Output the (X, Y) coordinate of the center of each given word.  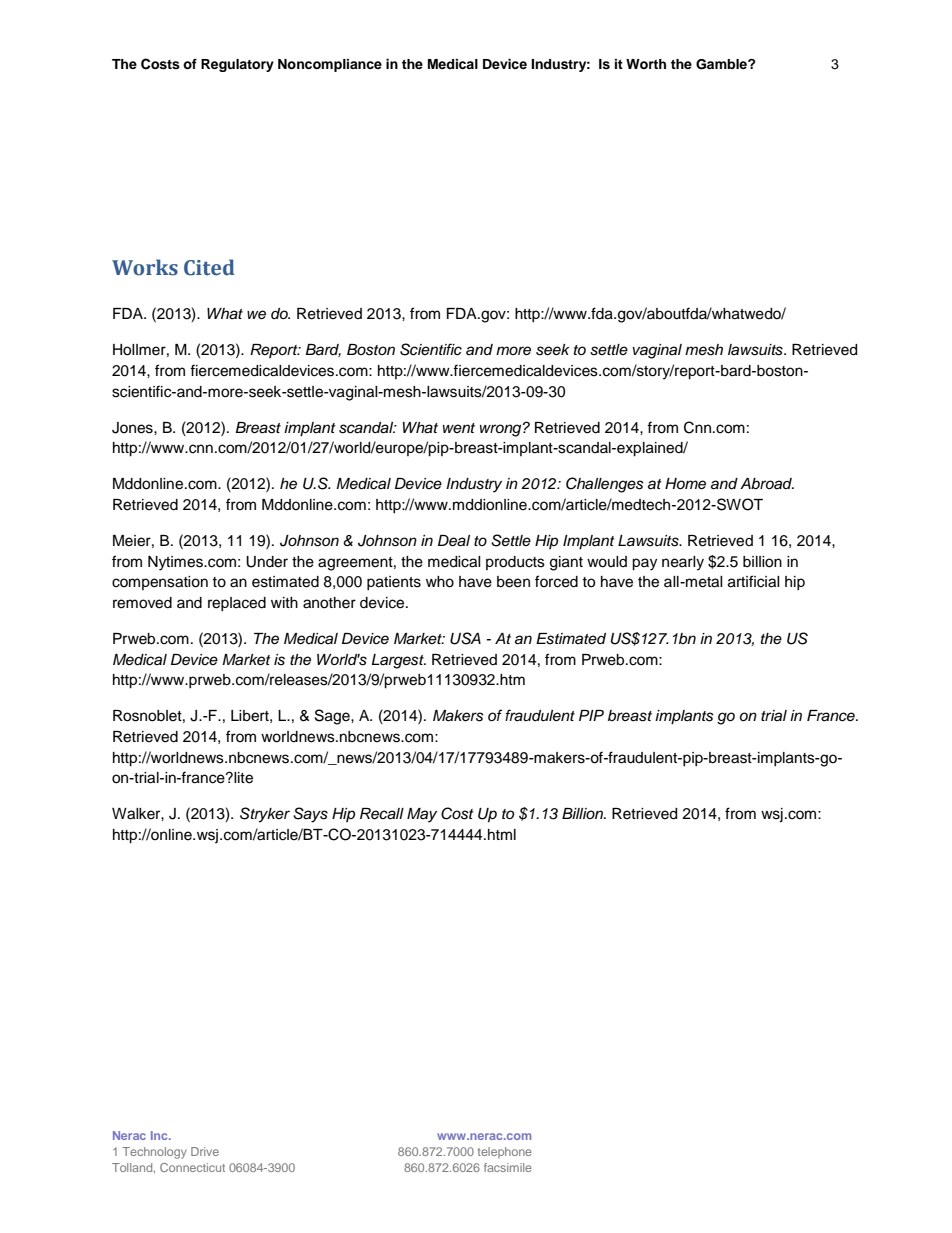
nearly (683, 563)
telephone (505, 1153)
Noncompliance (330, 65)
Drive (205, 1151)
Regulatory (237, 65)
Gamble (722, 64)
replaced (237, 604)
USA (465, 638)
